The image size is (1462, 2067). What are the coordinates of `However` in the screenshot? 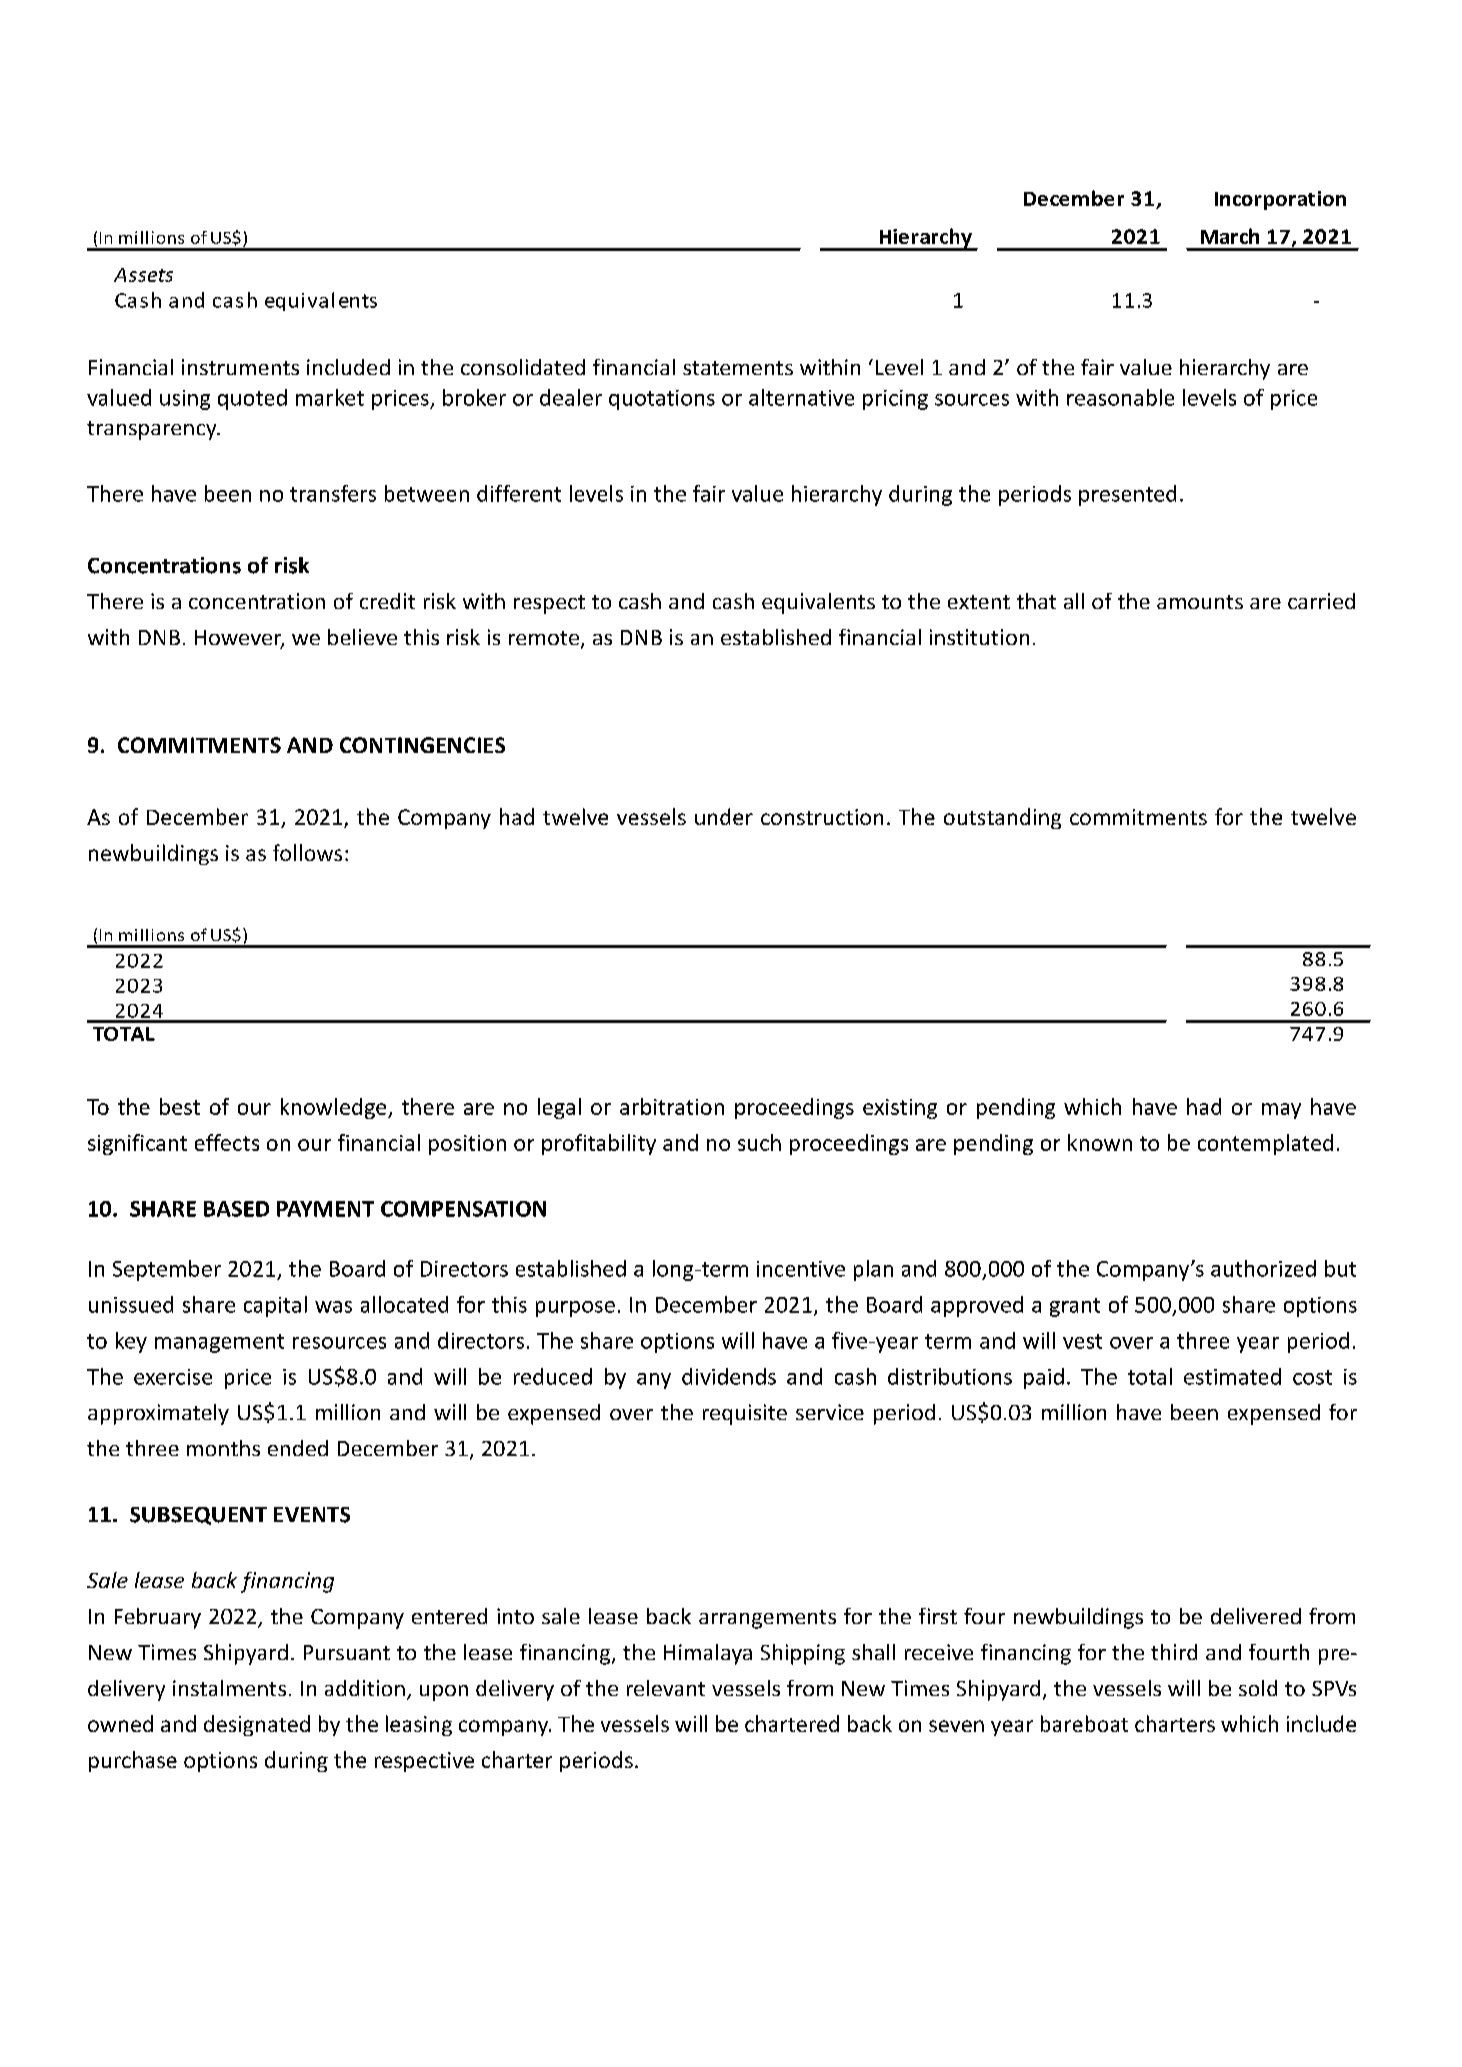 It's located at (239, 639).
